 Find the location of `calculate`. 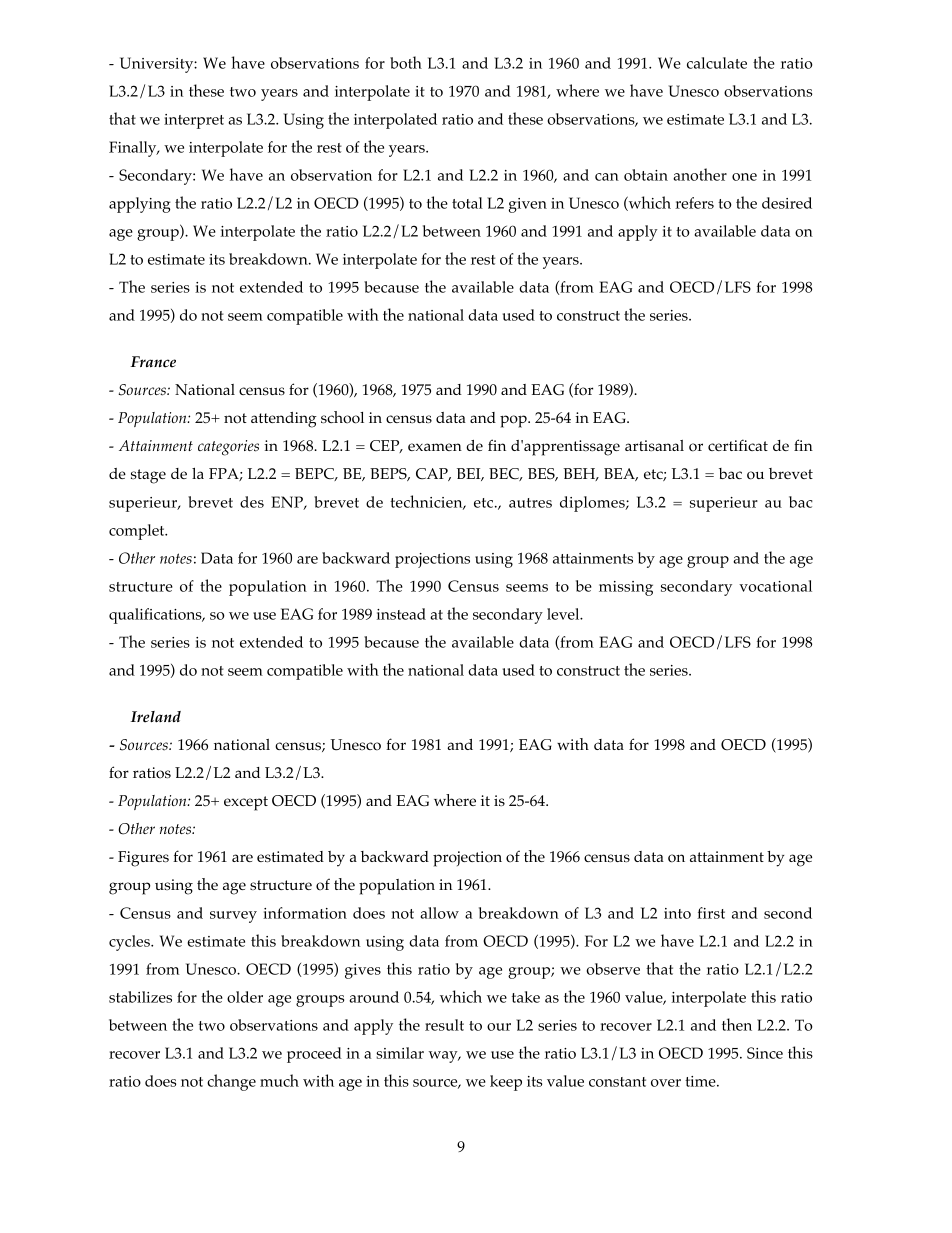

calculate is located at coordinates (717, 63).
